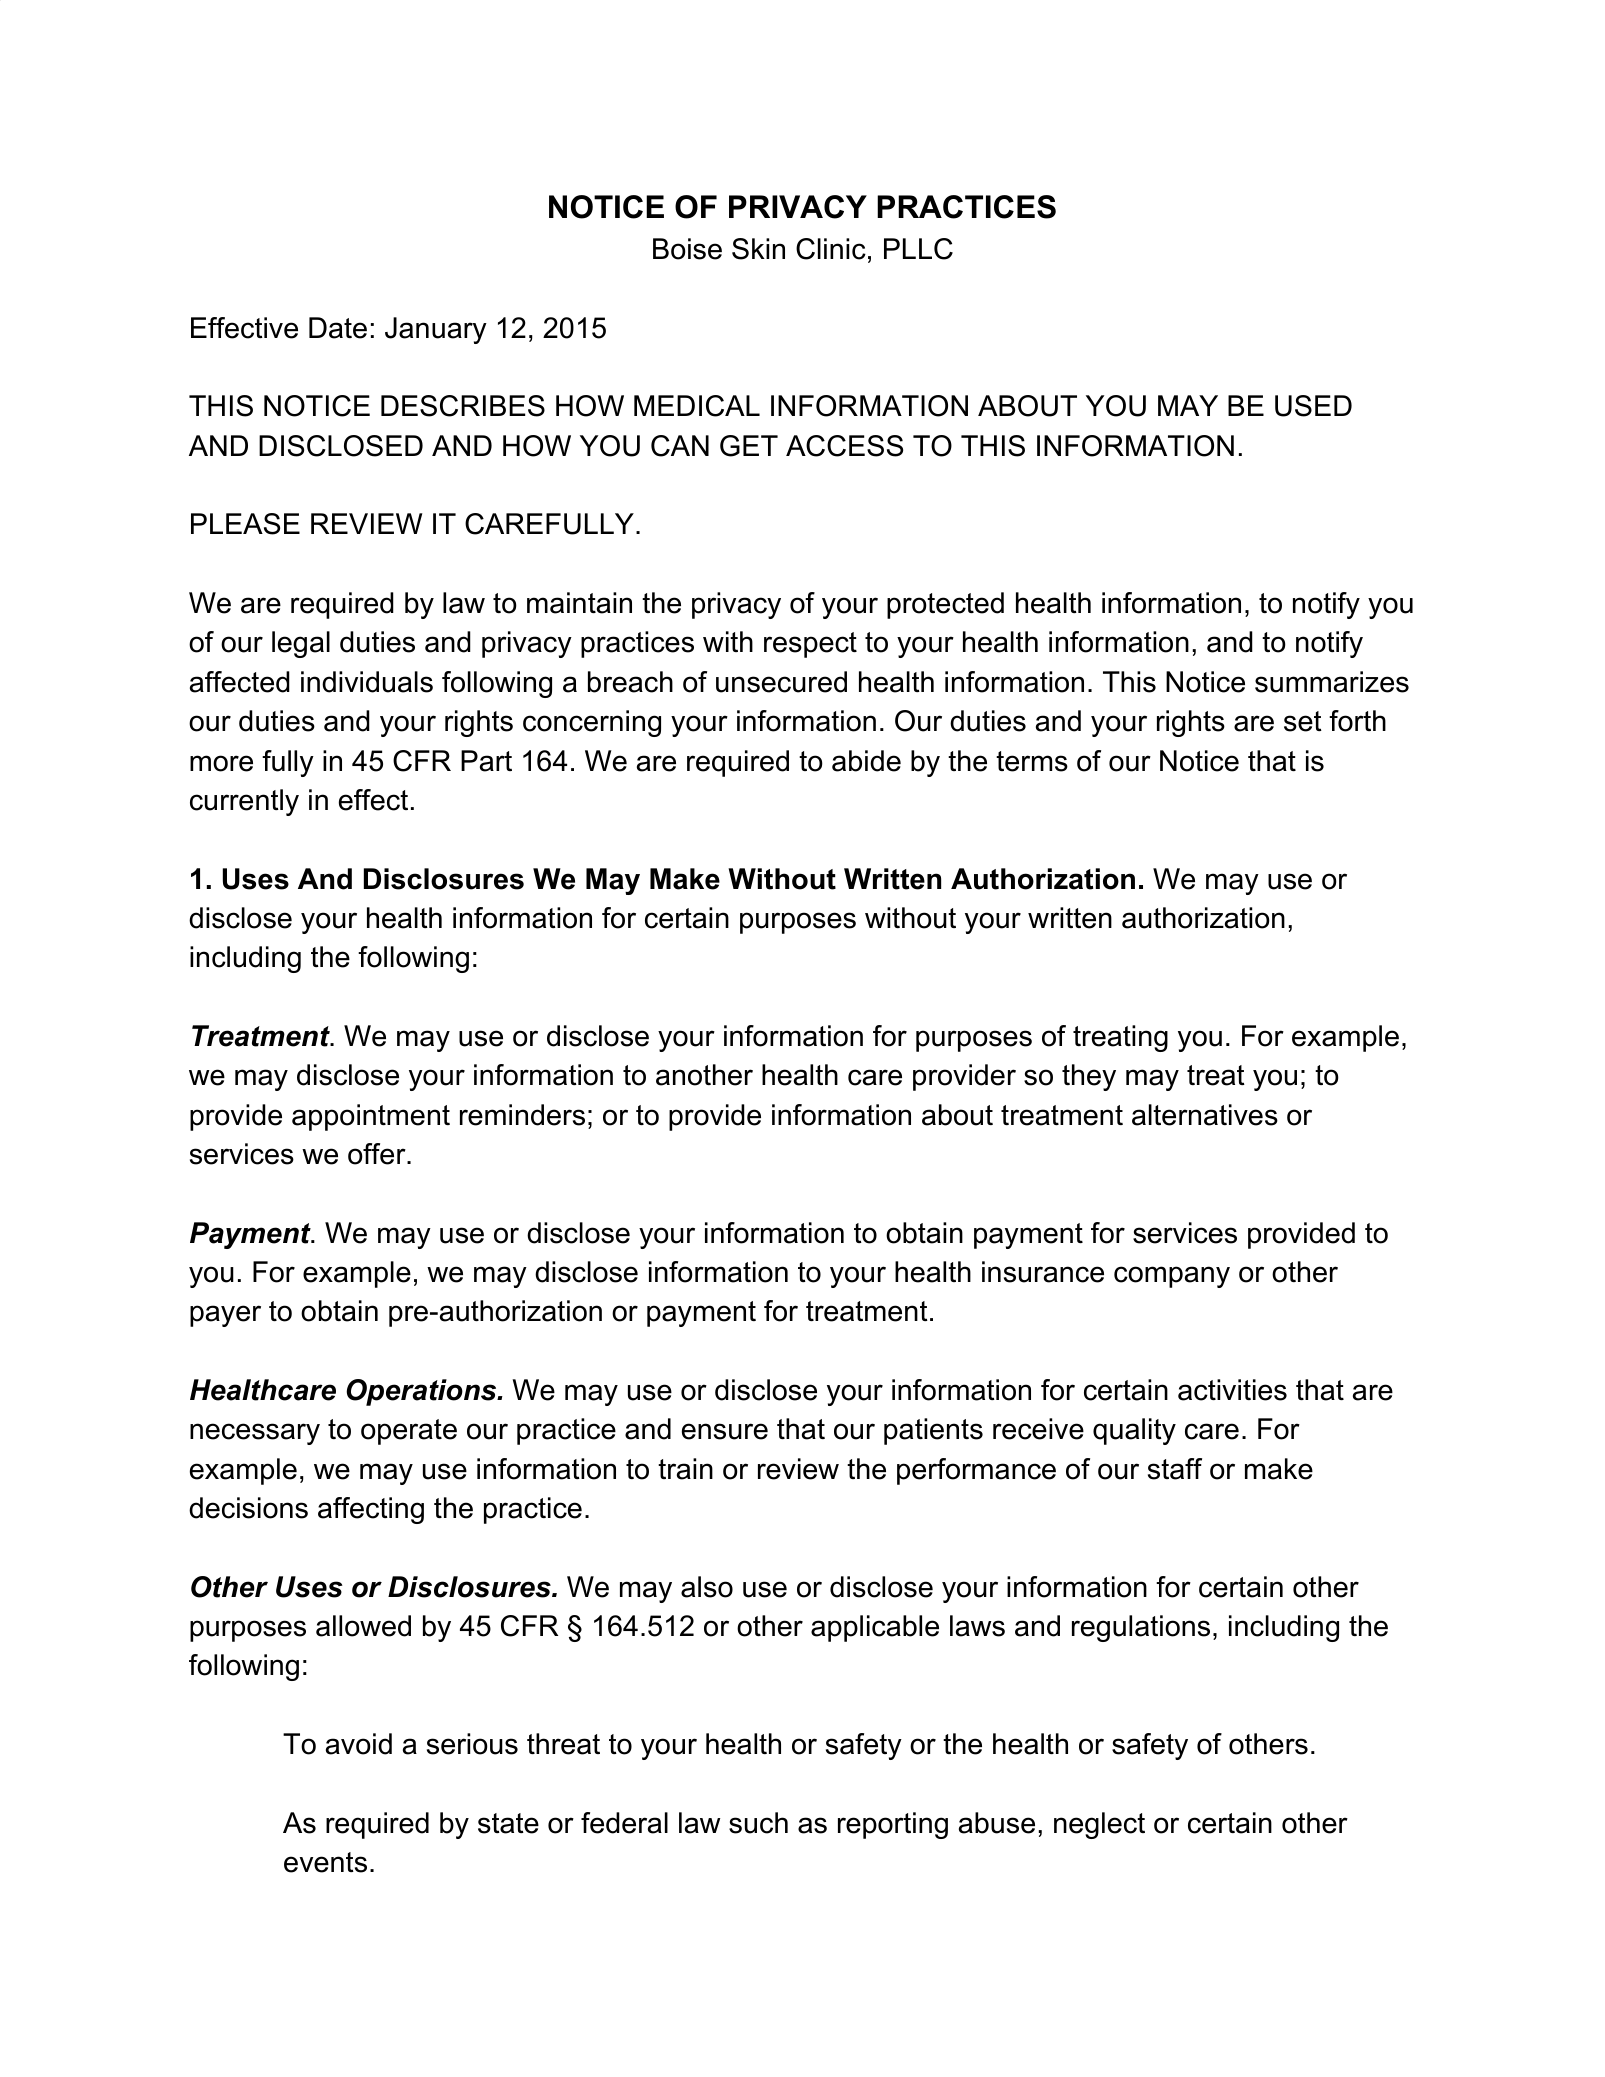  I want to click on USED, so click(1313, 406).
